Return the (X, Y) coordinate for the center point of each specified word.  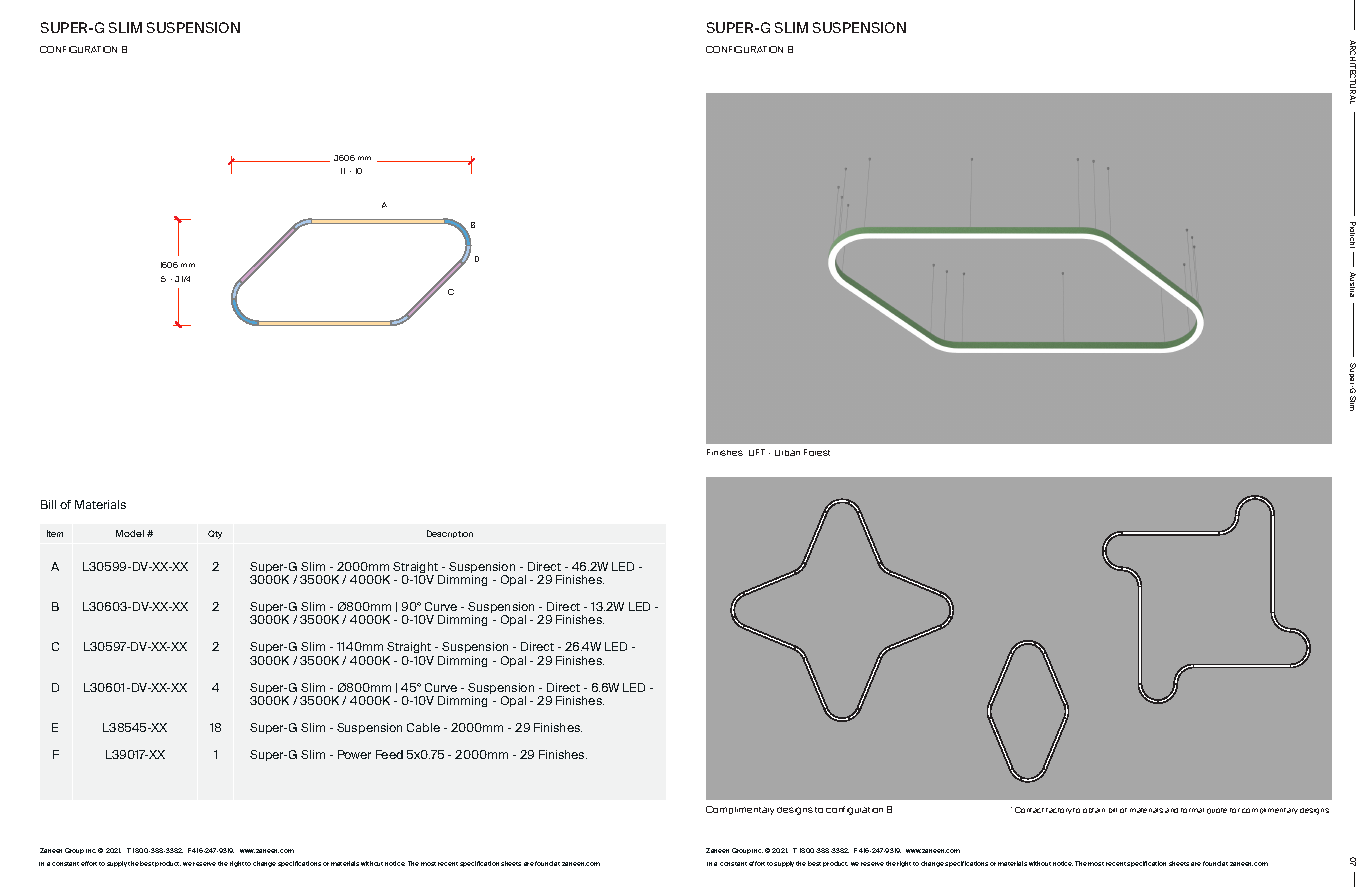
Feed (389, 754)
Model (130, 533)
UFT (757, 452)
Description (450, 534)
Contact (1029, 810)
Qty (215, 534)
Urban (787, 453)
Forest (817, 452)
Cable (423, 727)
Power (354, 754)
